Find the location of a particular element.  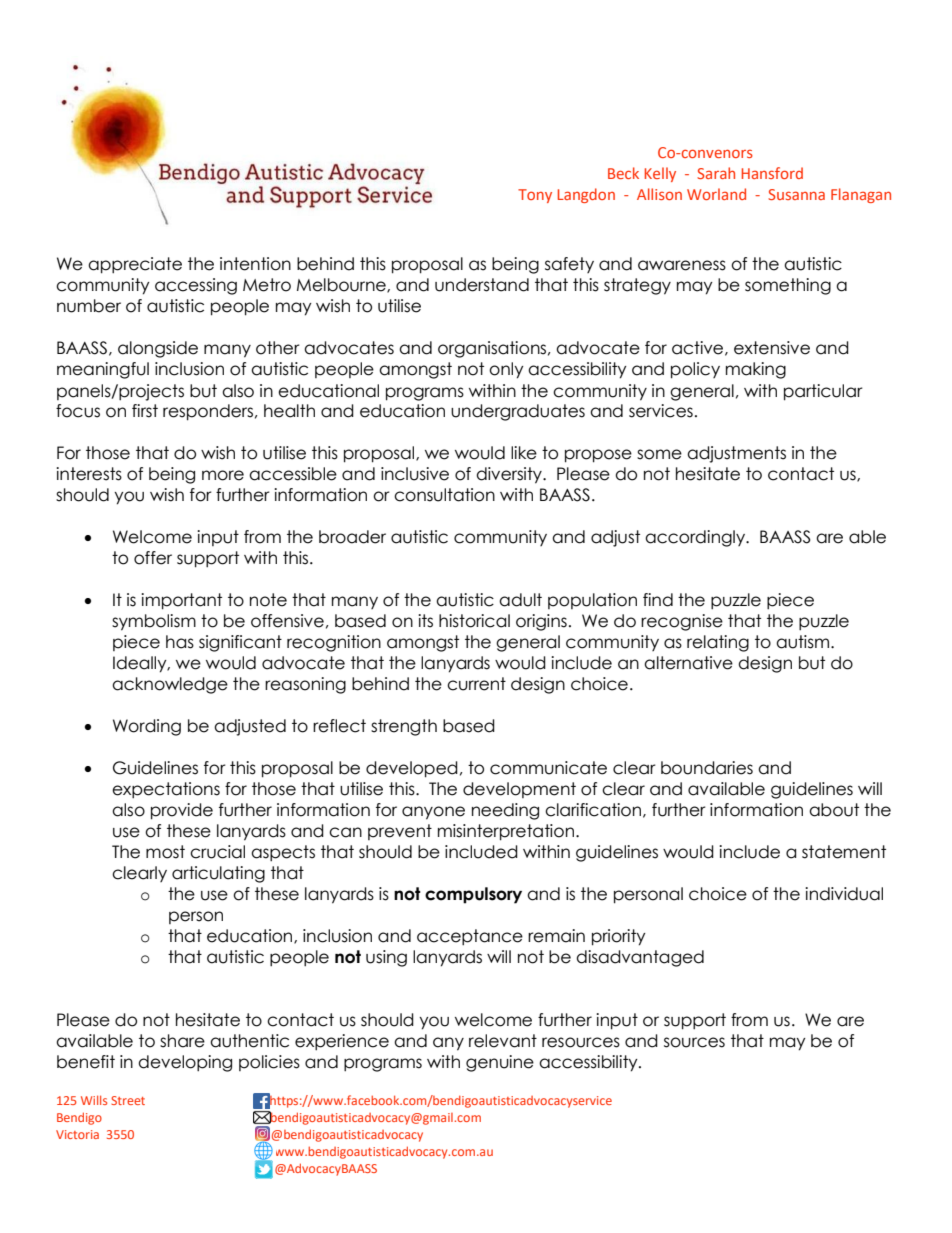

genuine is located at coordinates (500, 1063).
